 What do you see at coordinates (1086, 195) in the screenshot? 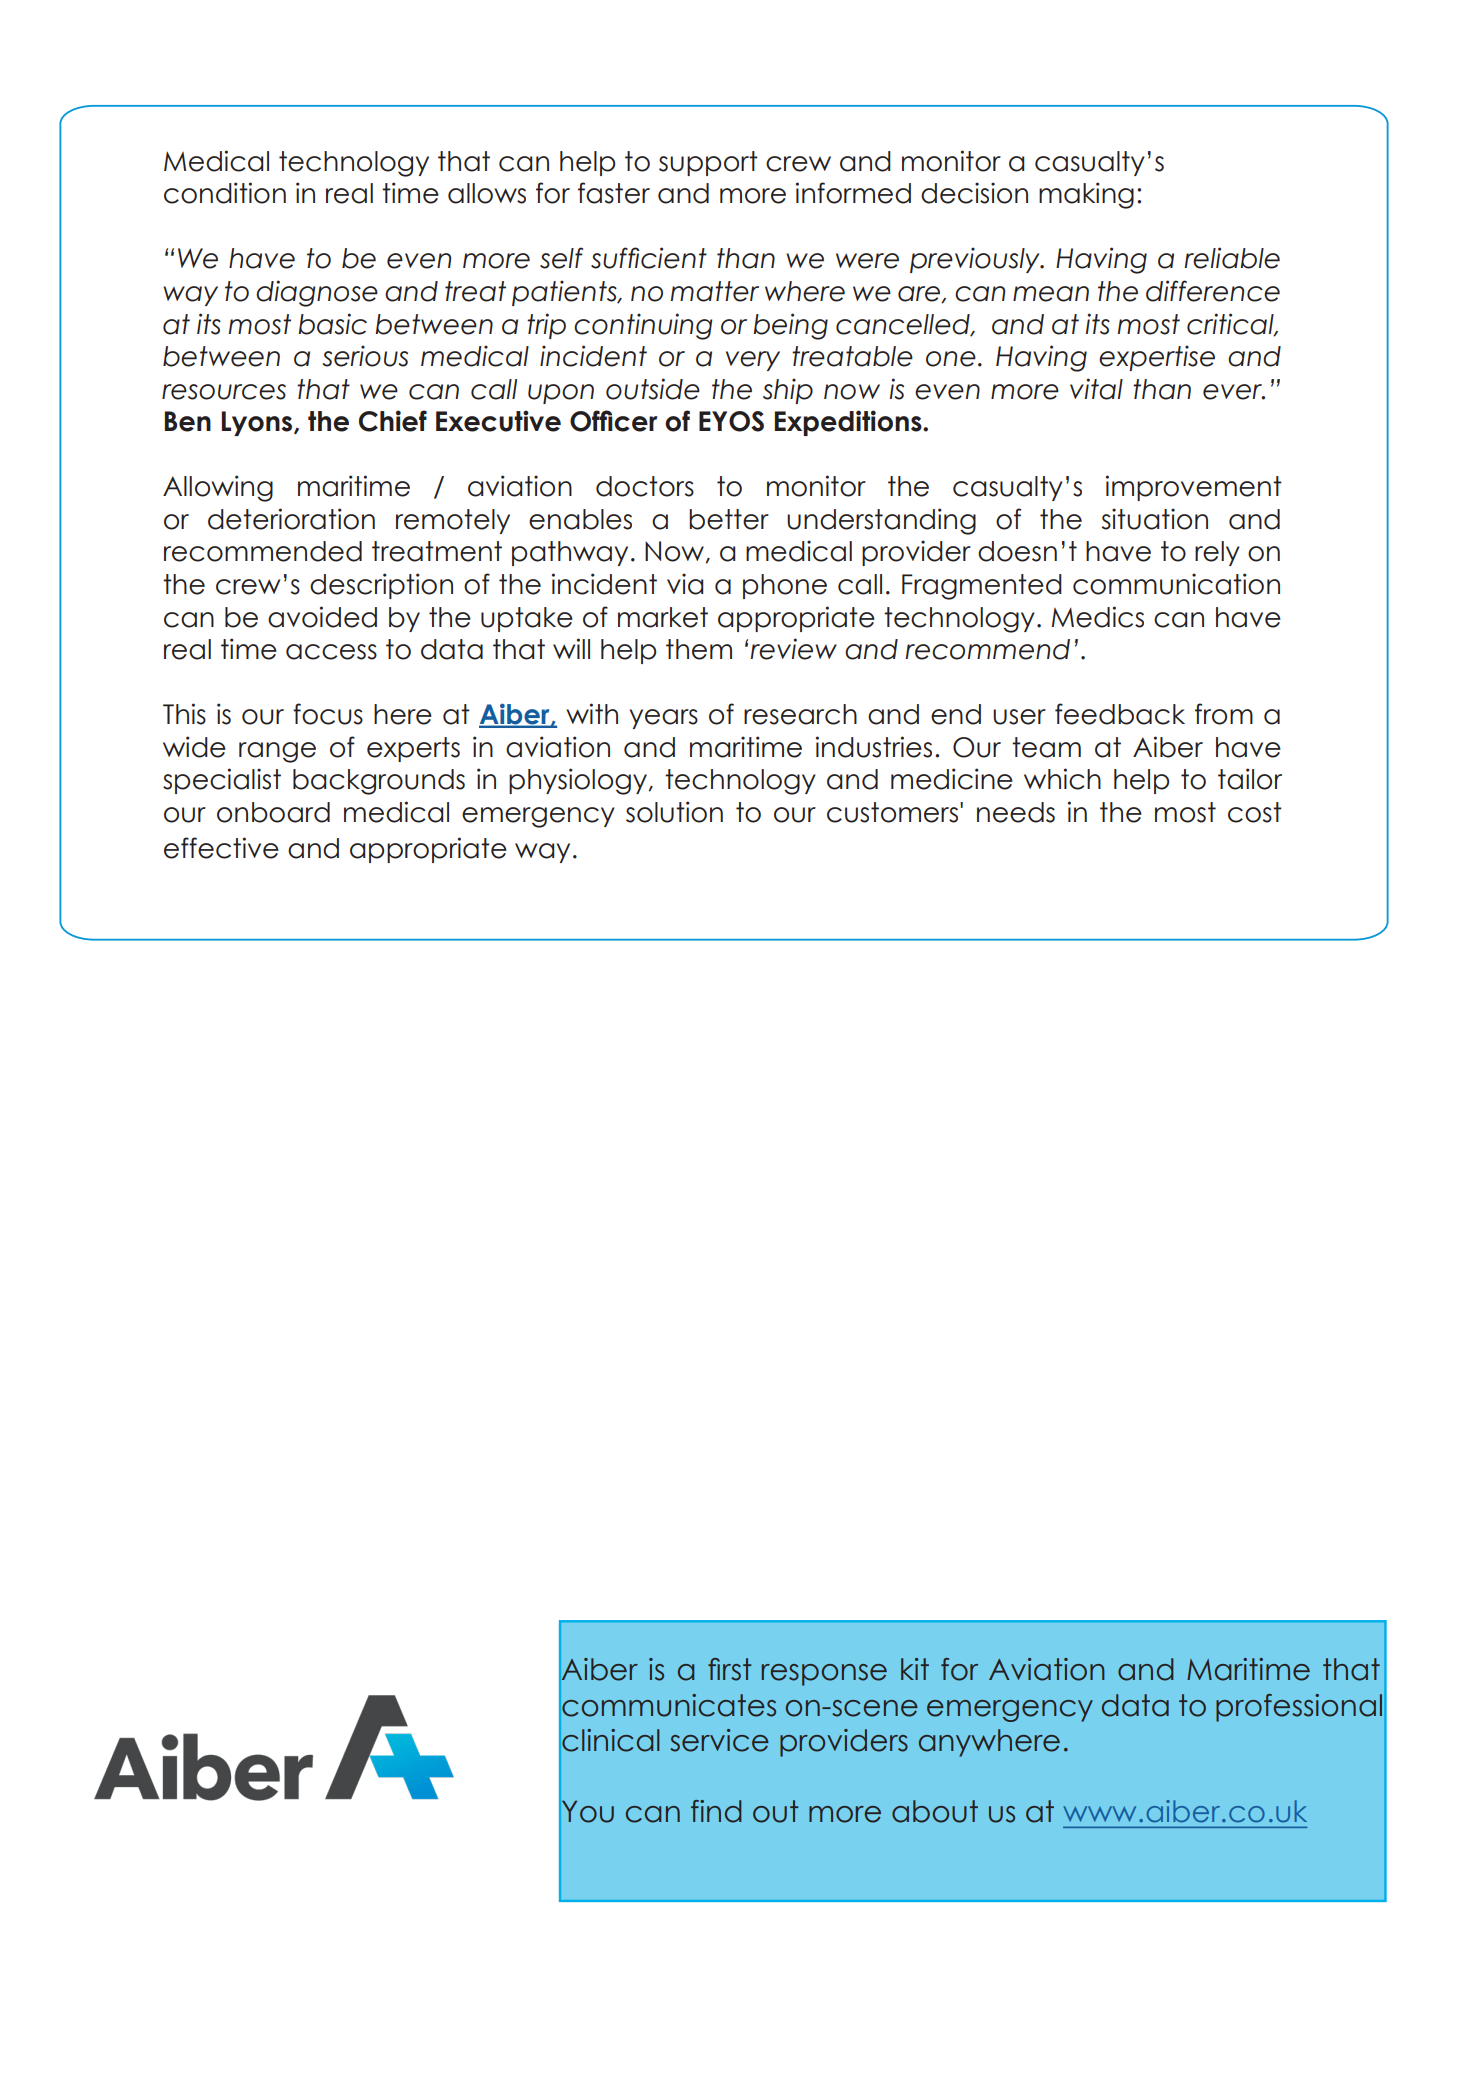
I see `making` at bounding box center [1086, 195].
